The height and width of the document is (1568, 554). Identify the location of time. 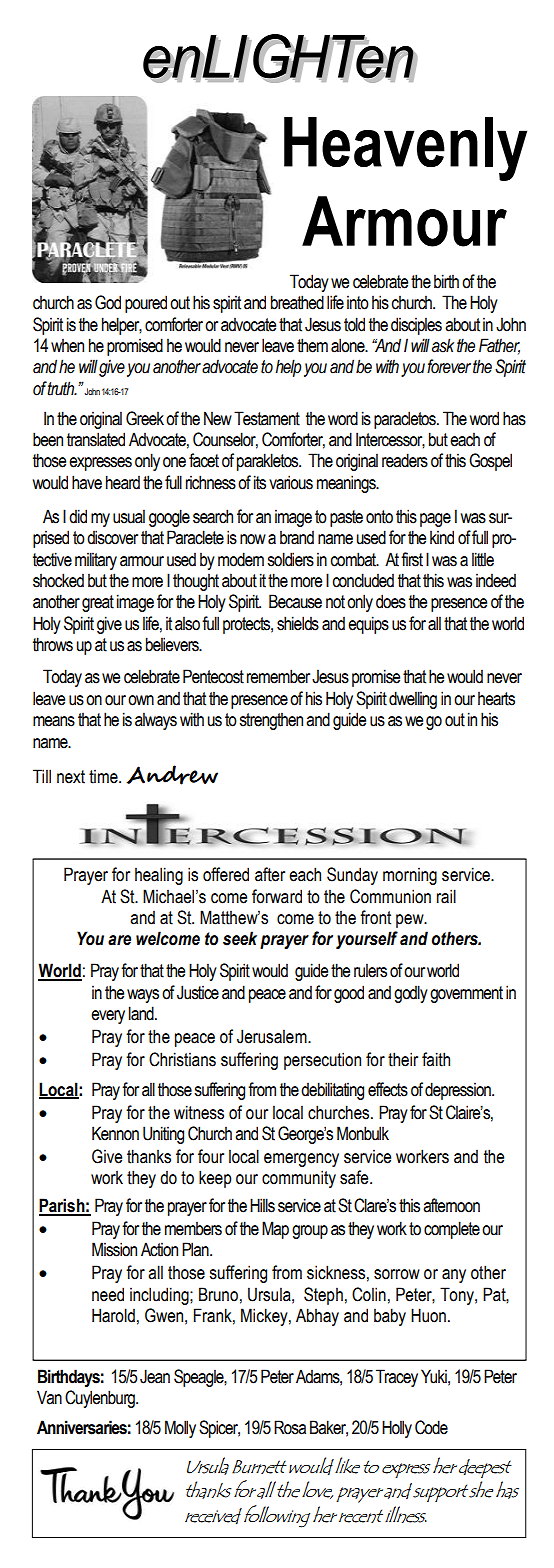
(104, 776).
